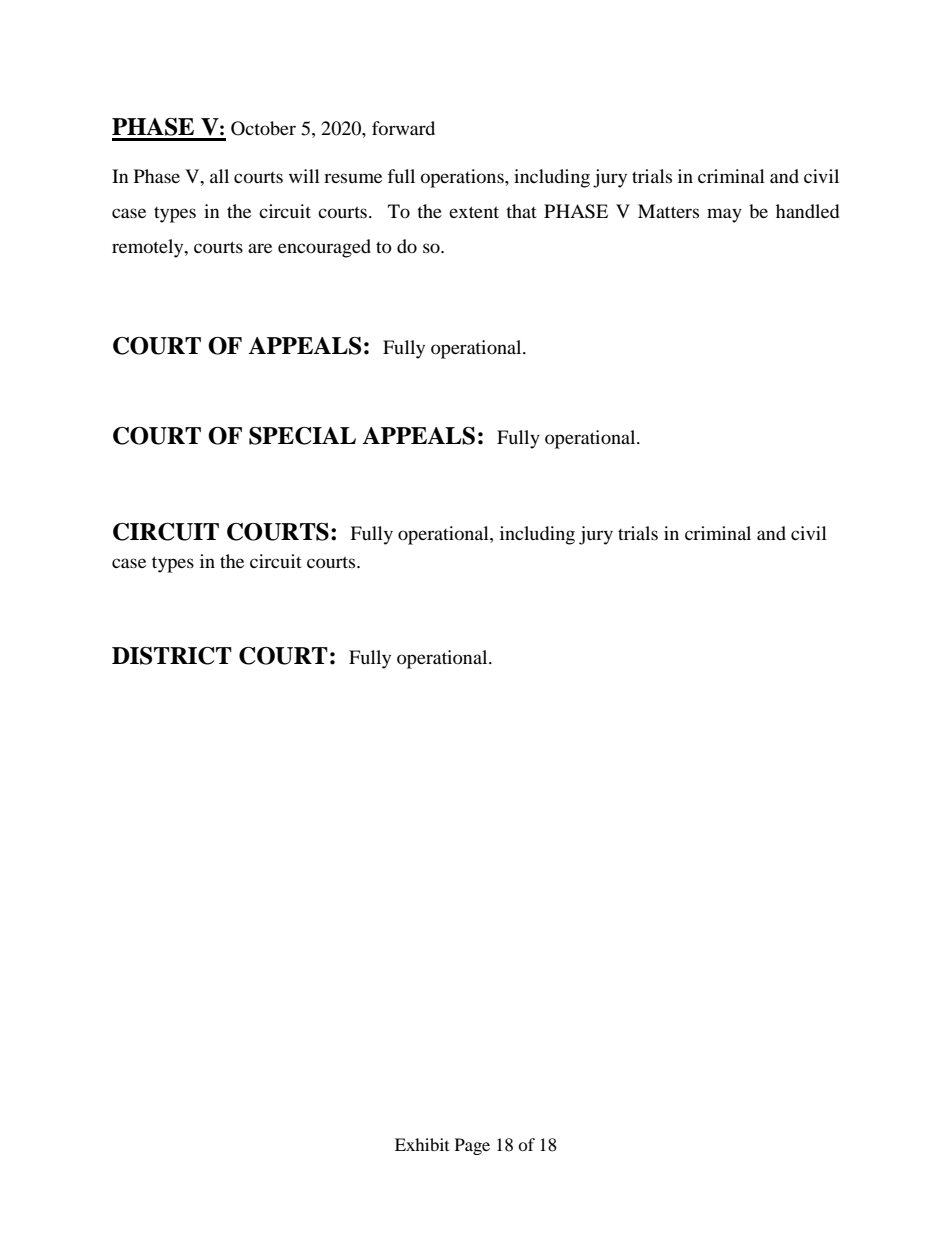 This screenshot has height=1233, width=952. Describe the element at coordinates (422, 1144) in the screenshot. I see `Exhibit` at that location.
